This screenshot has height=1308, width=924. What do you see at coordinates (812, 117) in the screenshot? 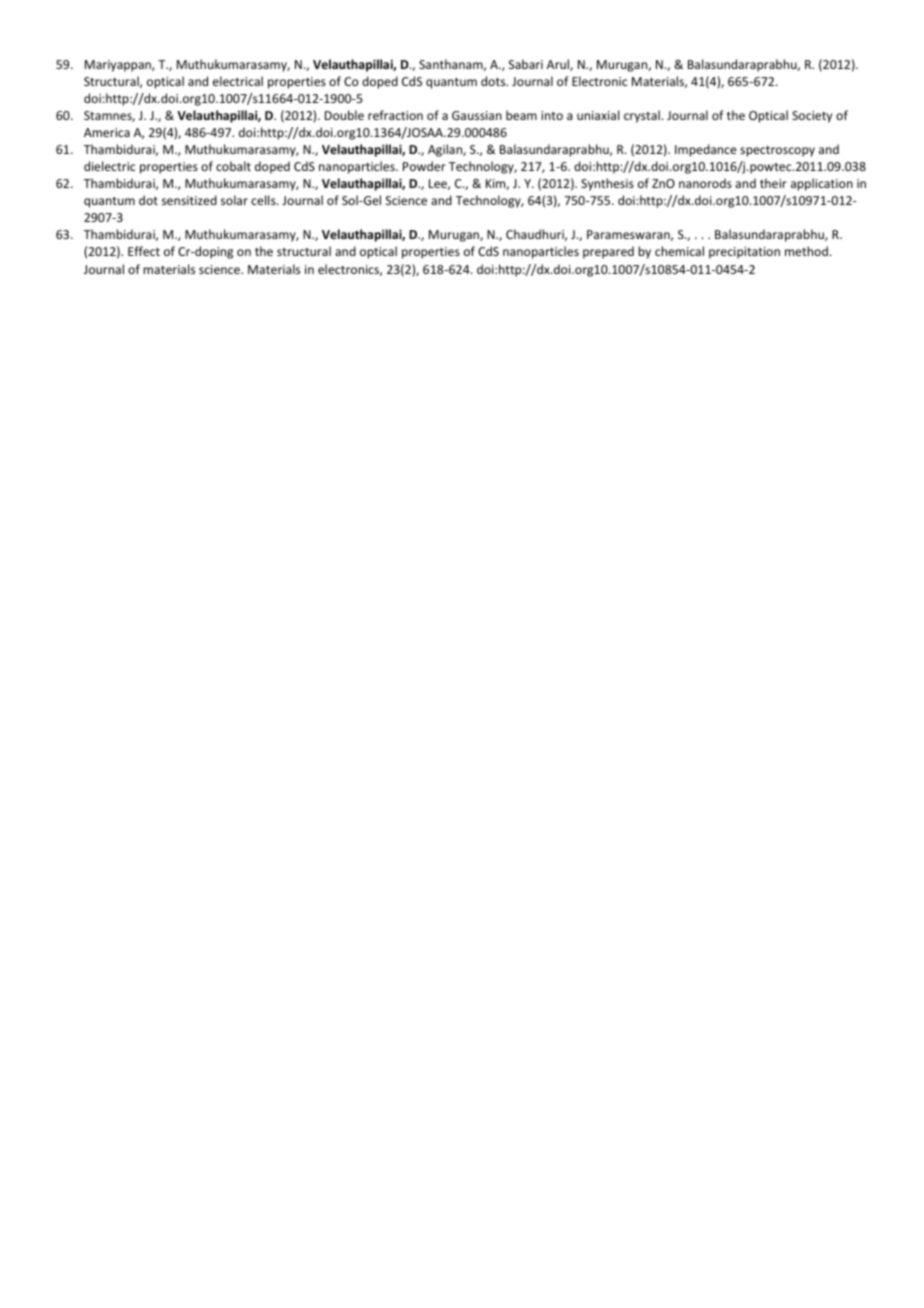
I see `Society` at bounding box center [812, 117].
